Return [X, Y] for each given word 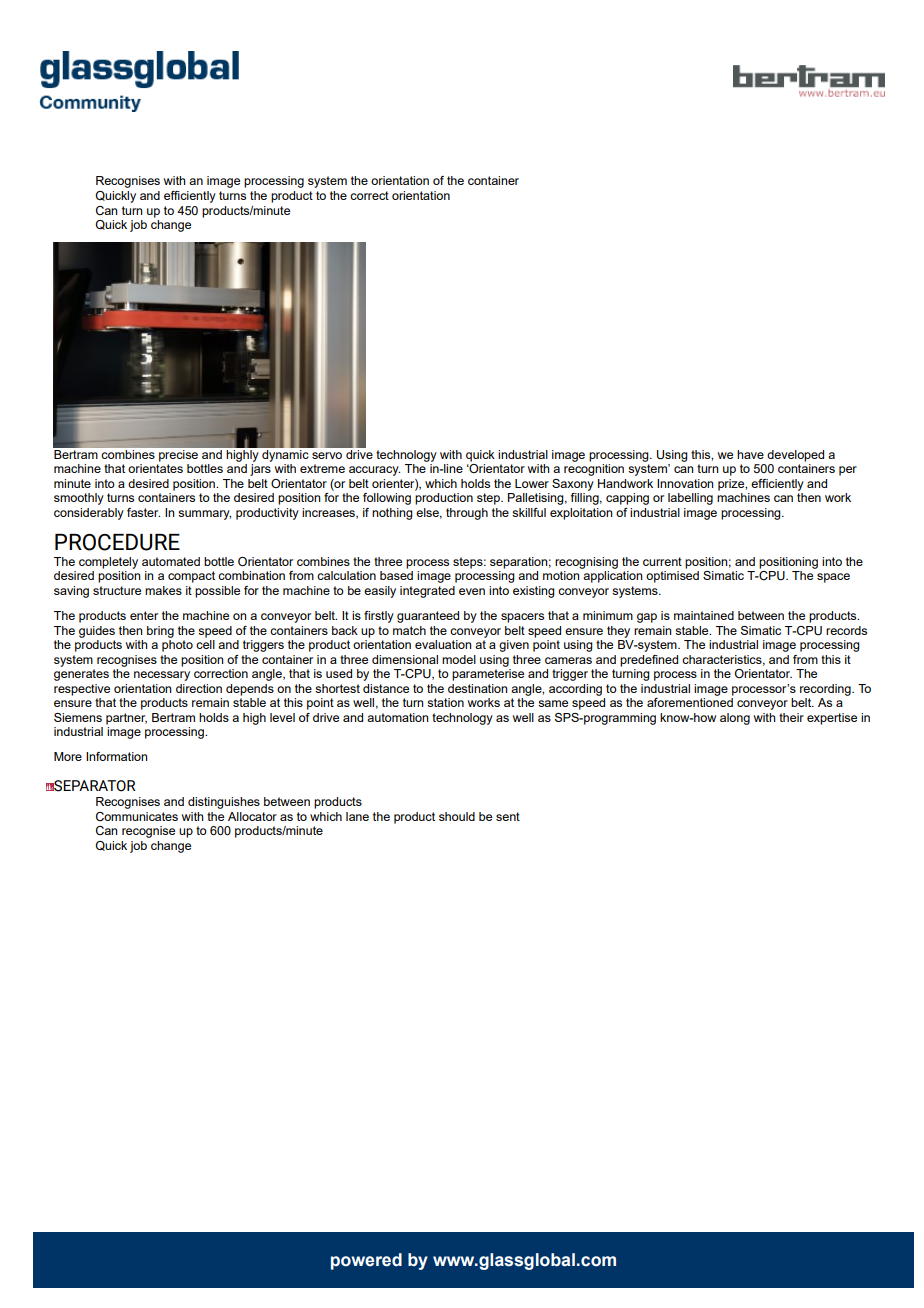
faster [143, 512]
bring [160, 632]
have [750, 454]
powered [366, 1261]
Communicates [137, 816]
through [467, 514]
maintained [704, 615]
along [735, 719]
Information [117, 756]
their [791, 717]
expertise [832, 719]
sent [508, 816]
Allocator [252, 816]
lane [357, 816]
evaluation [443, 644]
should [457, 816]
